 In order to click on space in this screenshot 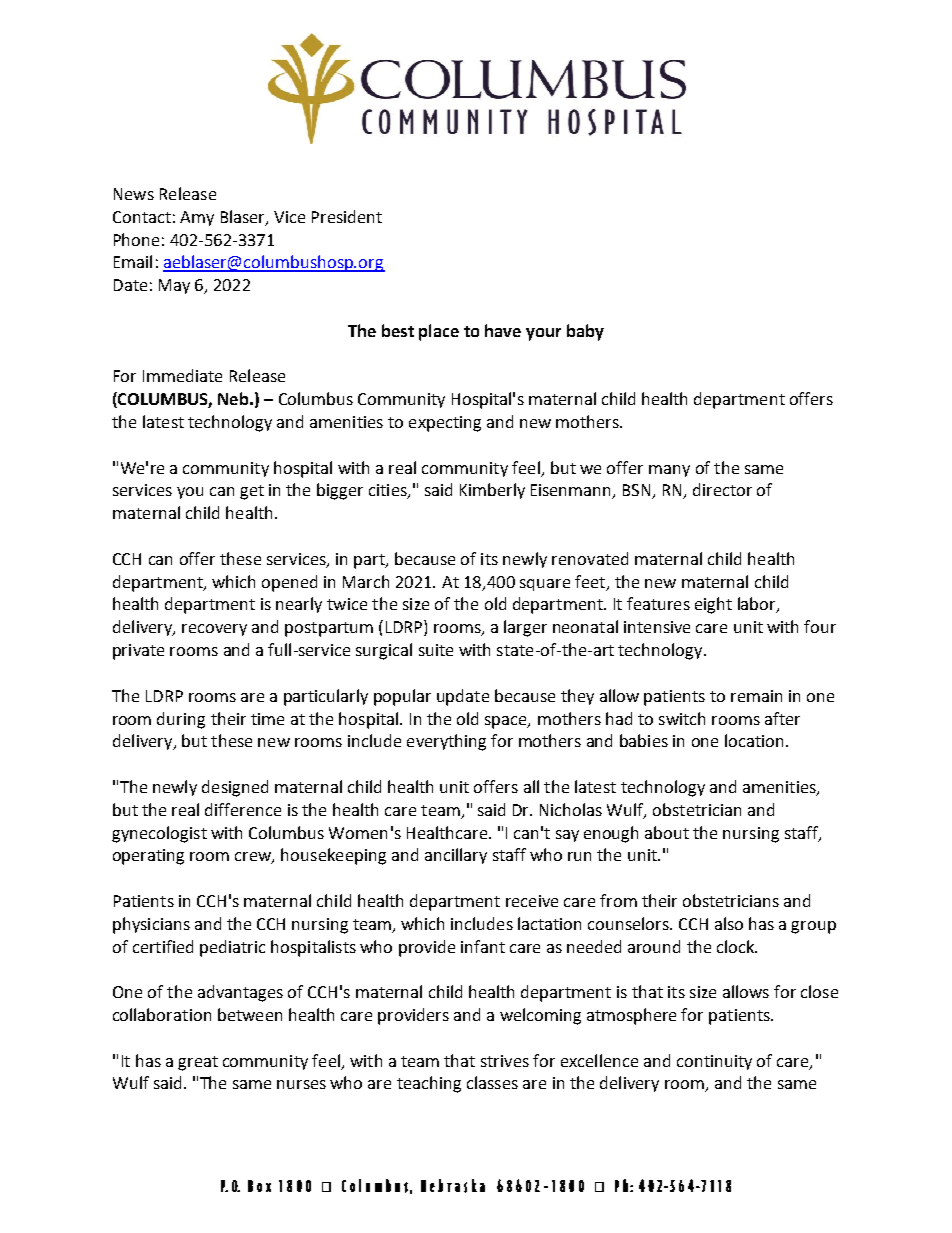, I will do `click(507, 722)`.
